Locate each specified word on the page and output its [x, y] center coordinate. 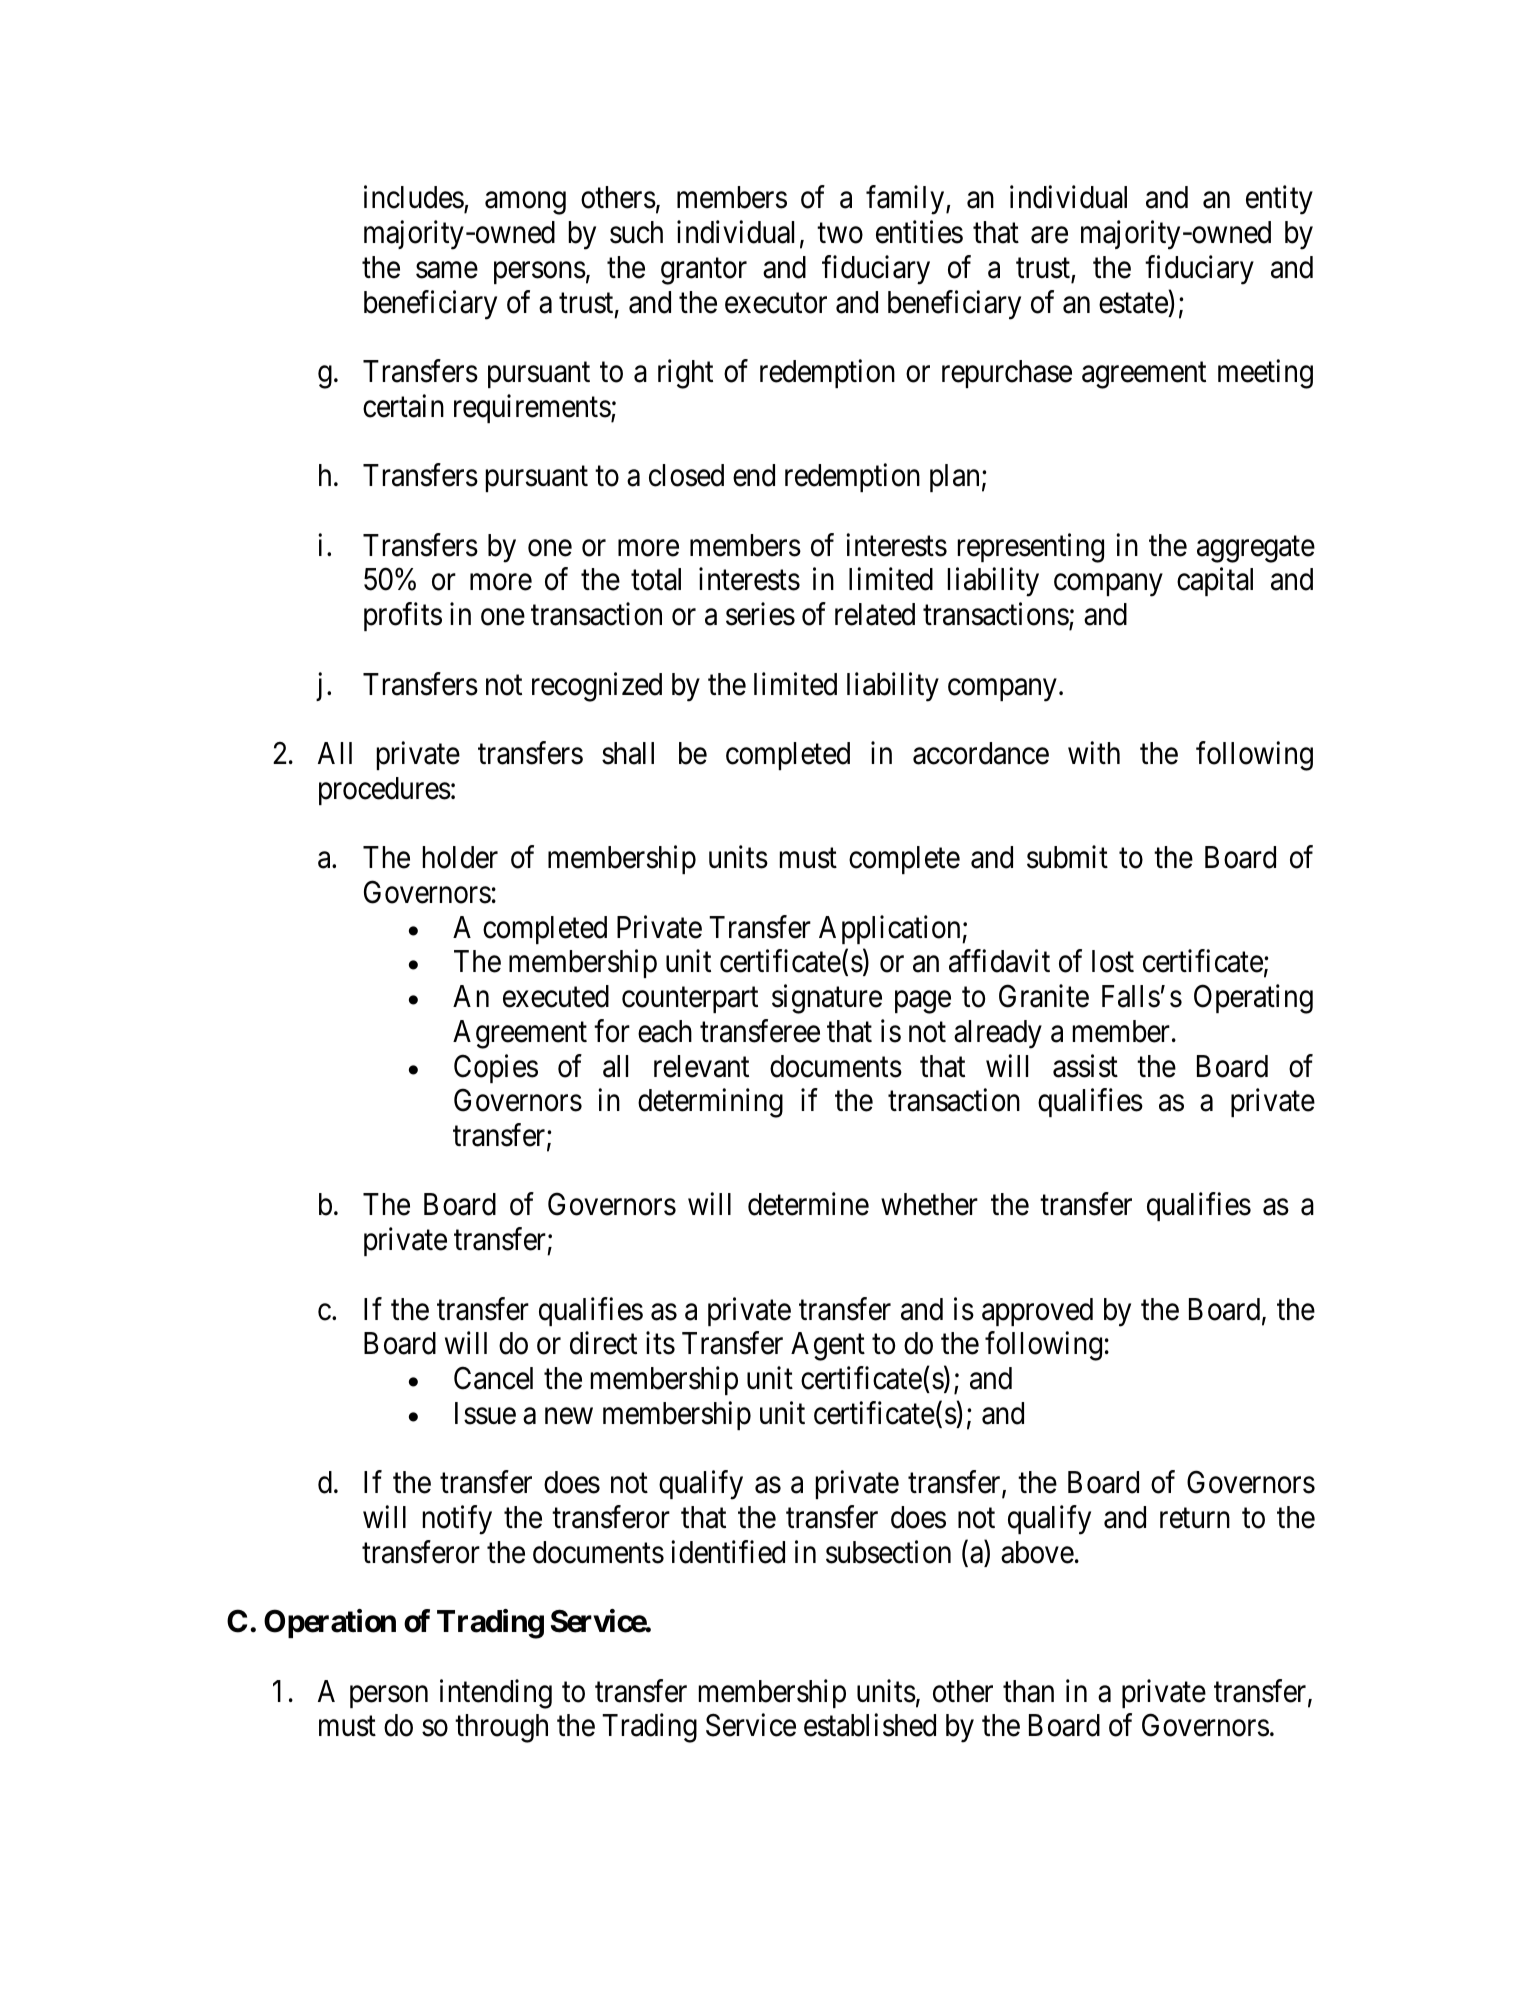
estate [1133, 303]
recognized [597, 687]
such [636, 232]
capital [1215, 582]
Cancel [493, 1378]
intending [496, 1694]
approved [1037, 1312]
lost [1113, 961]
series [760, 614]
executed [556, 996]
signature [827, 999]
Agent [828, 1346]
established [870, 1725]
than [1028, 1691]
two [840, 234]
